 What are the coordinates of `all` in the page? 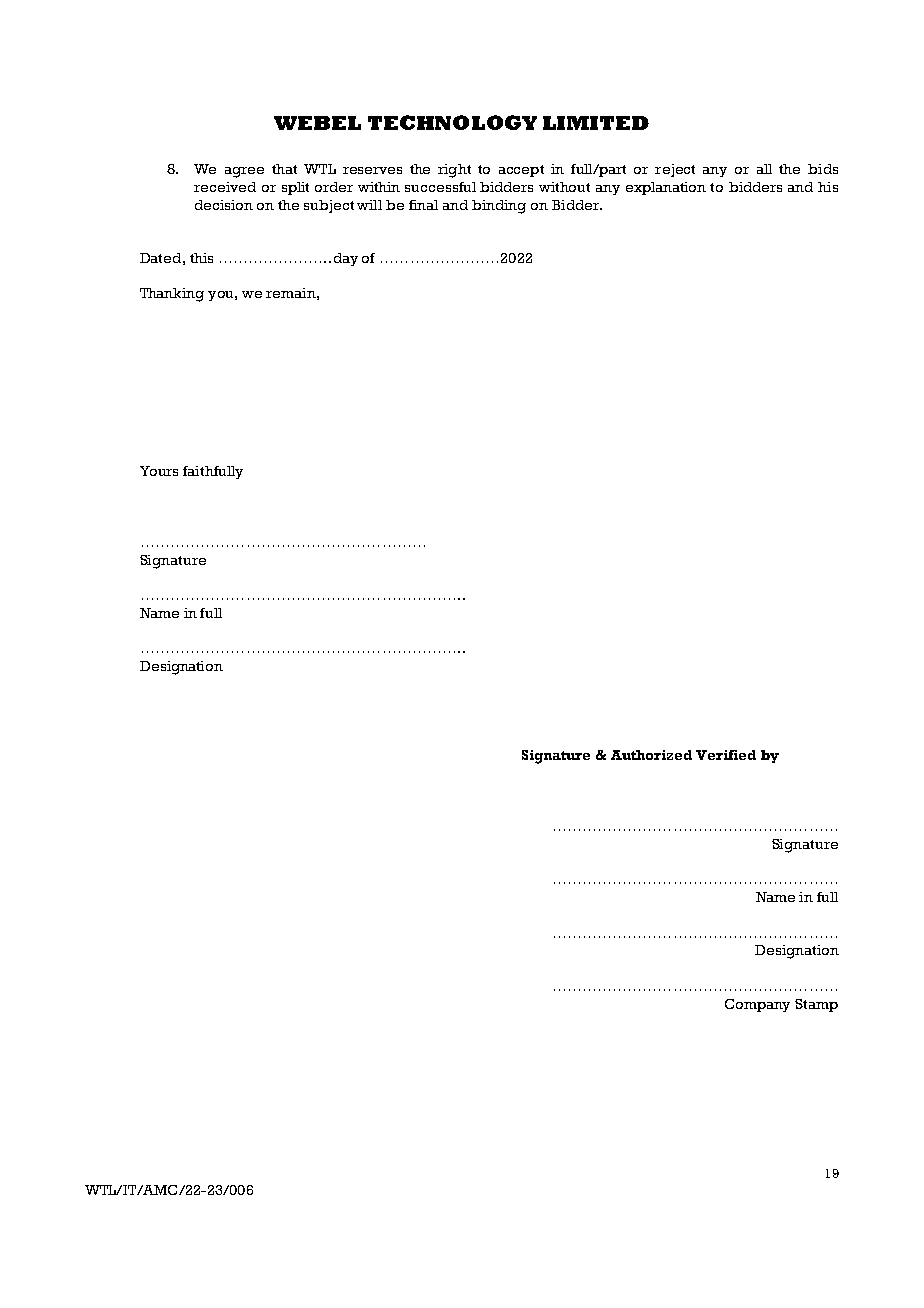 It's located at (764, 169).
